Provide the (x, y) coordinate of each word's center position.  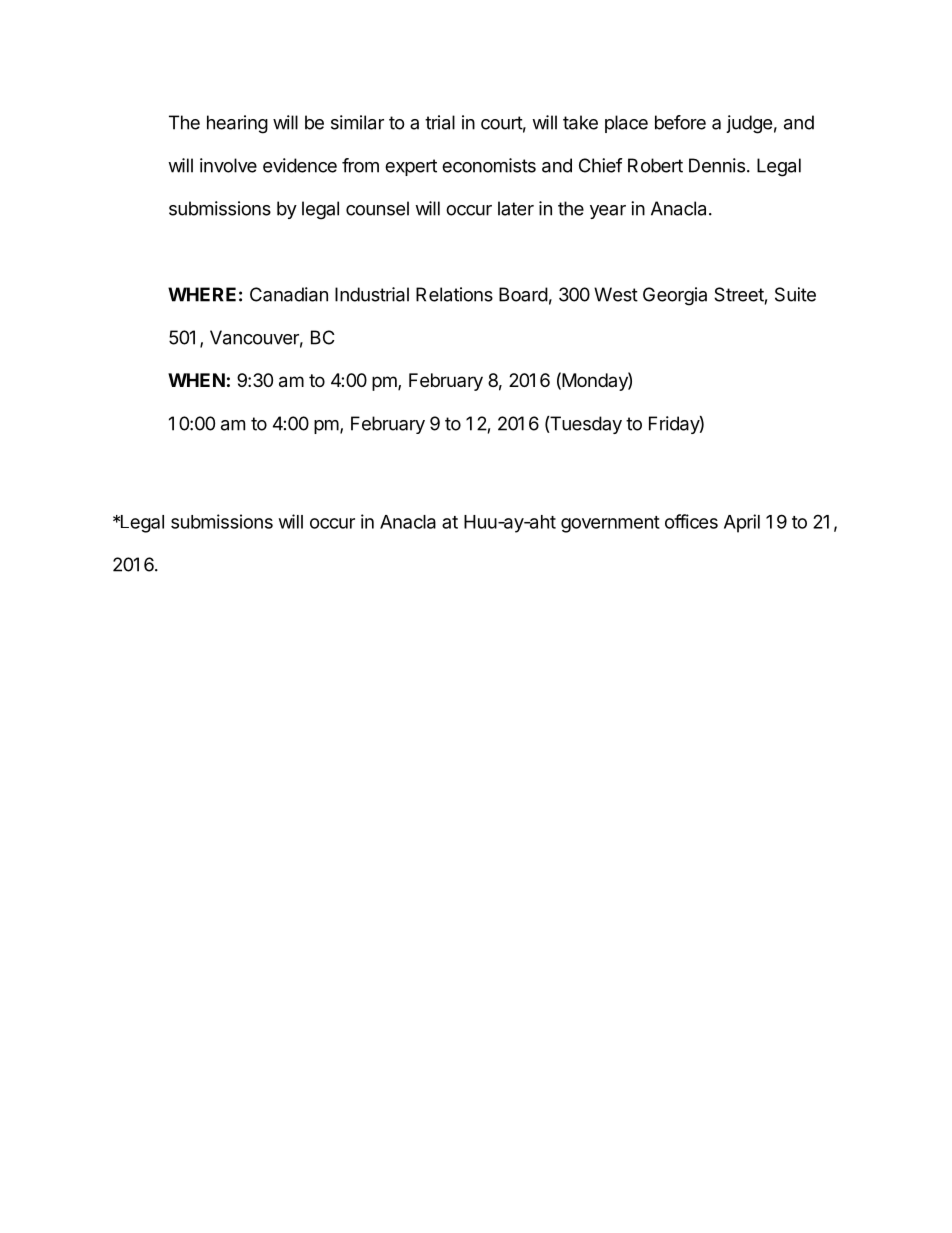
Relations (454, 294)
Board (523, 294)
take (580, 122)
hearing (237, 124)
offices (691, 521)
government (610, 524)
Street (739, 294)
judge (749, 124)
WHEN (196, 380)
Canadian (289, 294)
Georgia (675, 296)
